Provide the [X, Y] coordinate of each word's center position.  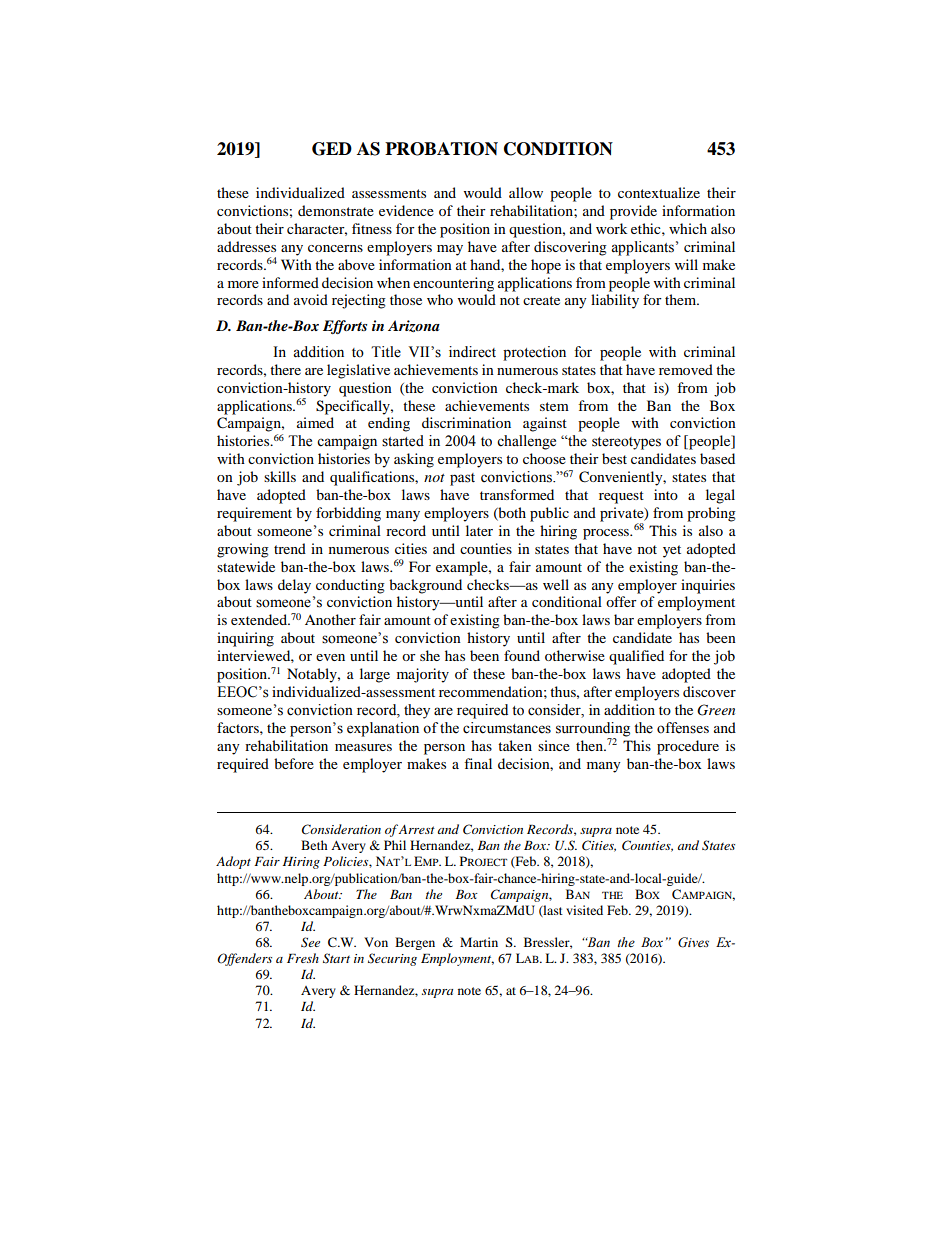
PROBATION [441, 149]
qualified [636, 657]
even [330, 657]
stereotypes [626, 443]
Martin [479, 942]
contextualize [659, 192]
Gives [693, 942]
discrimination [466, 422]
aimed [315, 422]
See [310, 942]
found [522, 655]
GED [332, 149]
